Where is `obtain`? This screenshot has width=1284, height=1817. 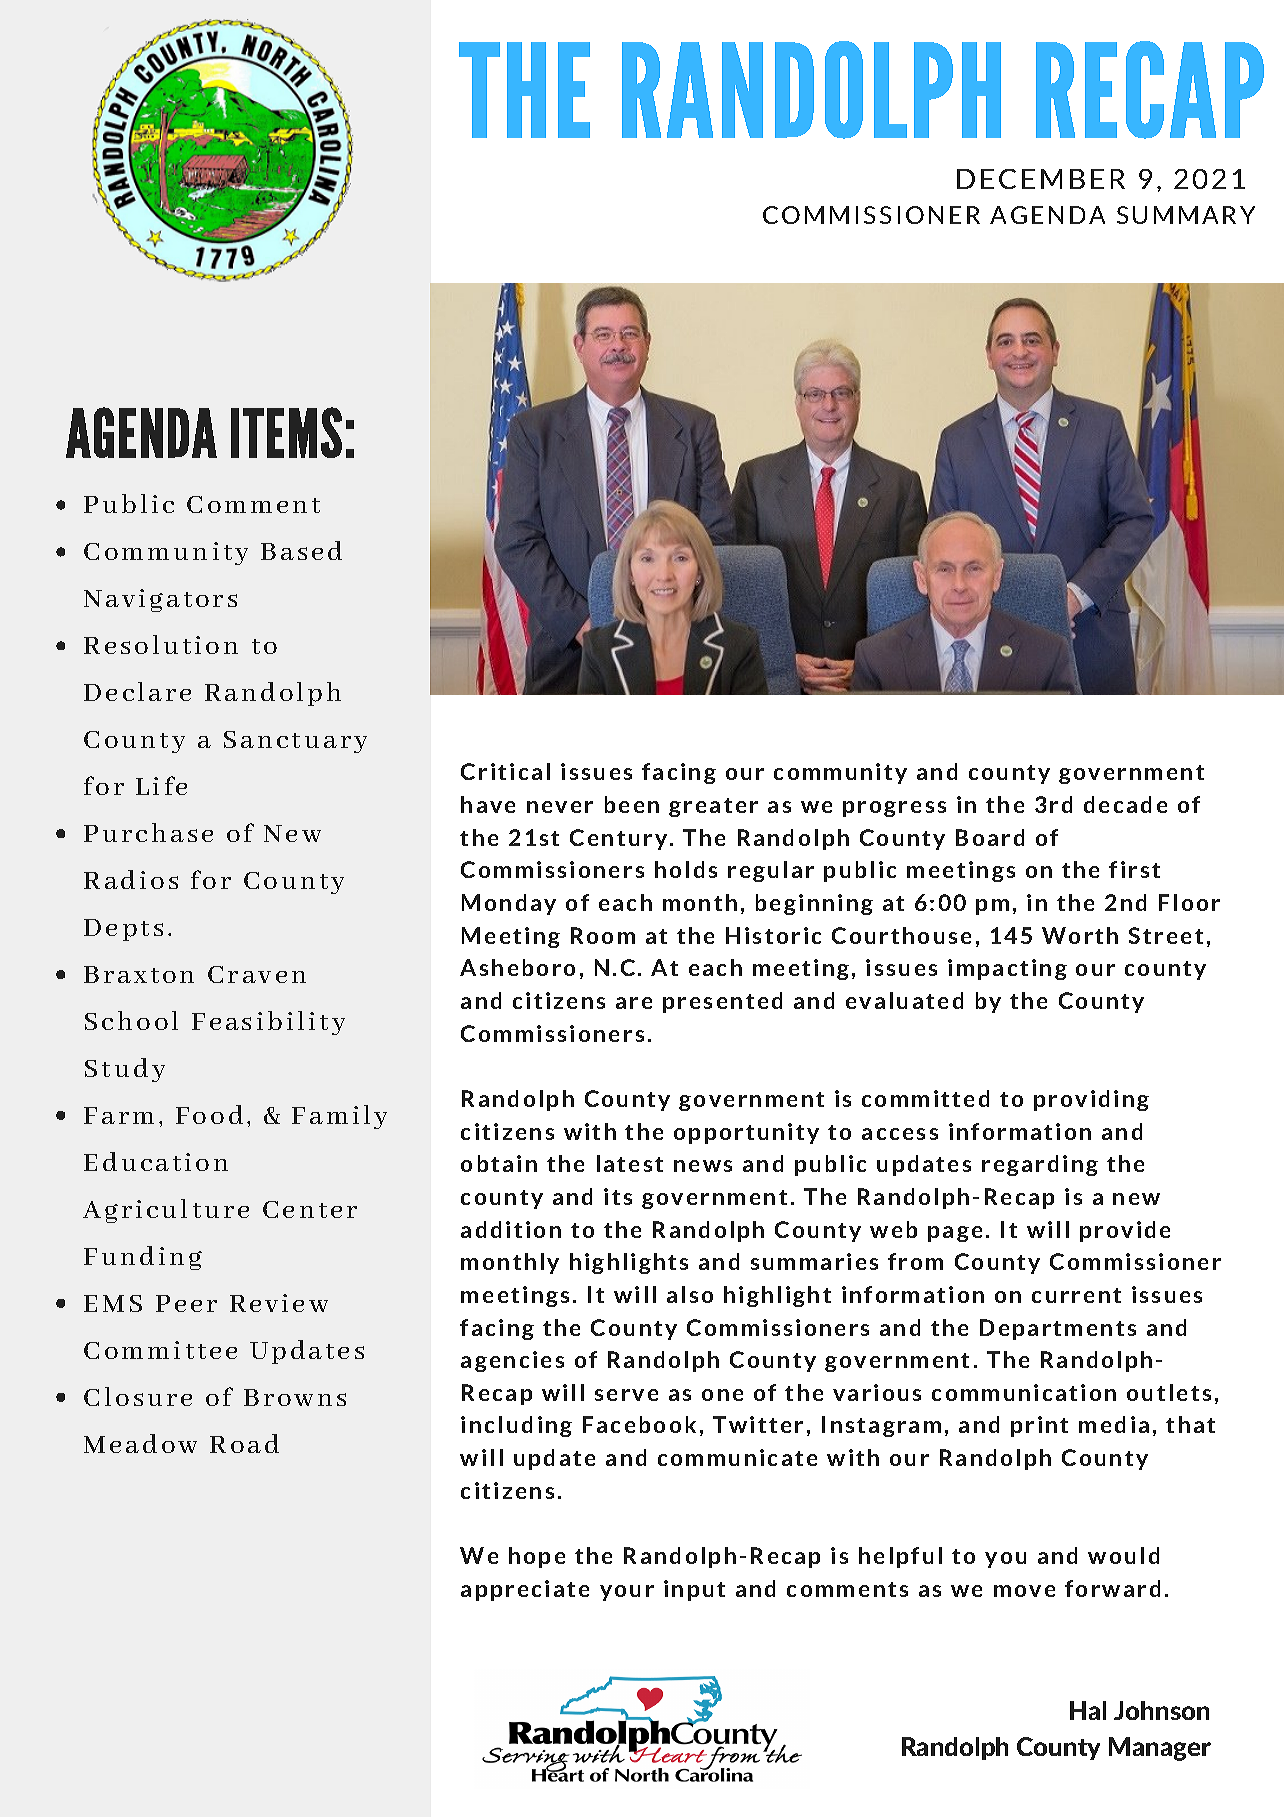
obtain is located at coordinates (499, 1163).
